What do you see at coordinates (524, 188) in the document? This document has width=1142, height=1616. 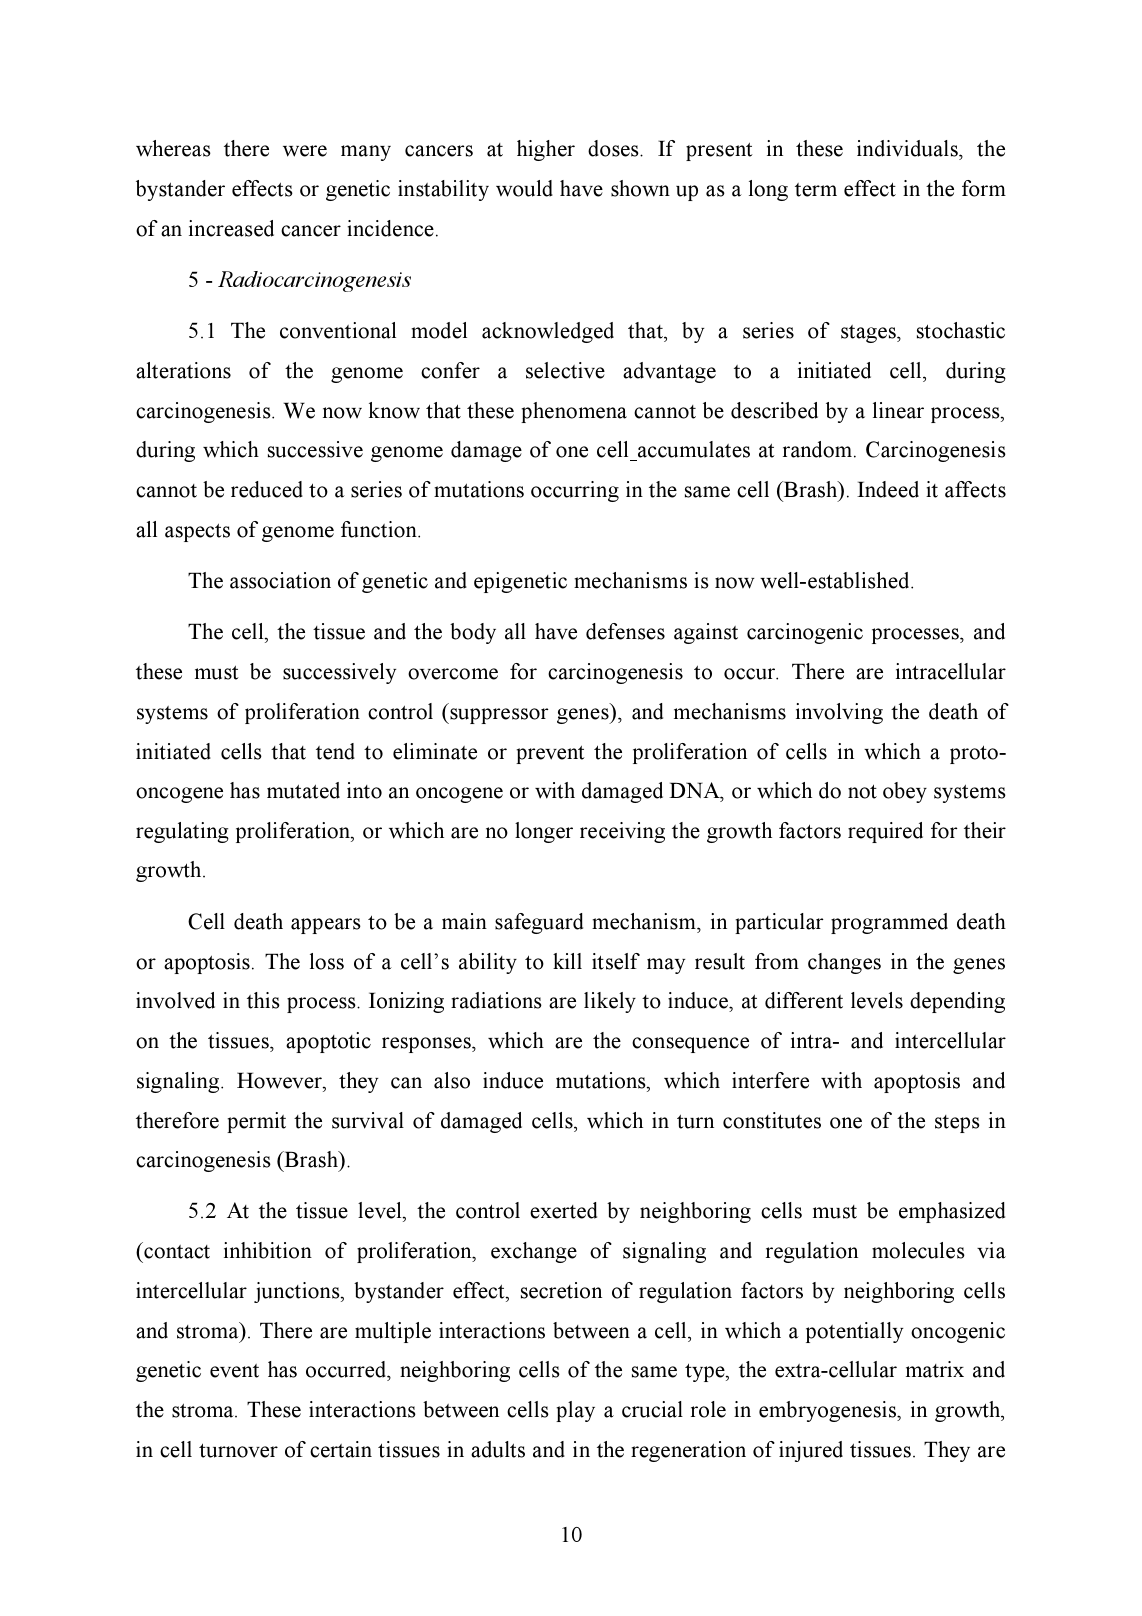 I see `would` at bounding box center [524, 188].
